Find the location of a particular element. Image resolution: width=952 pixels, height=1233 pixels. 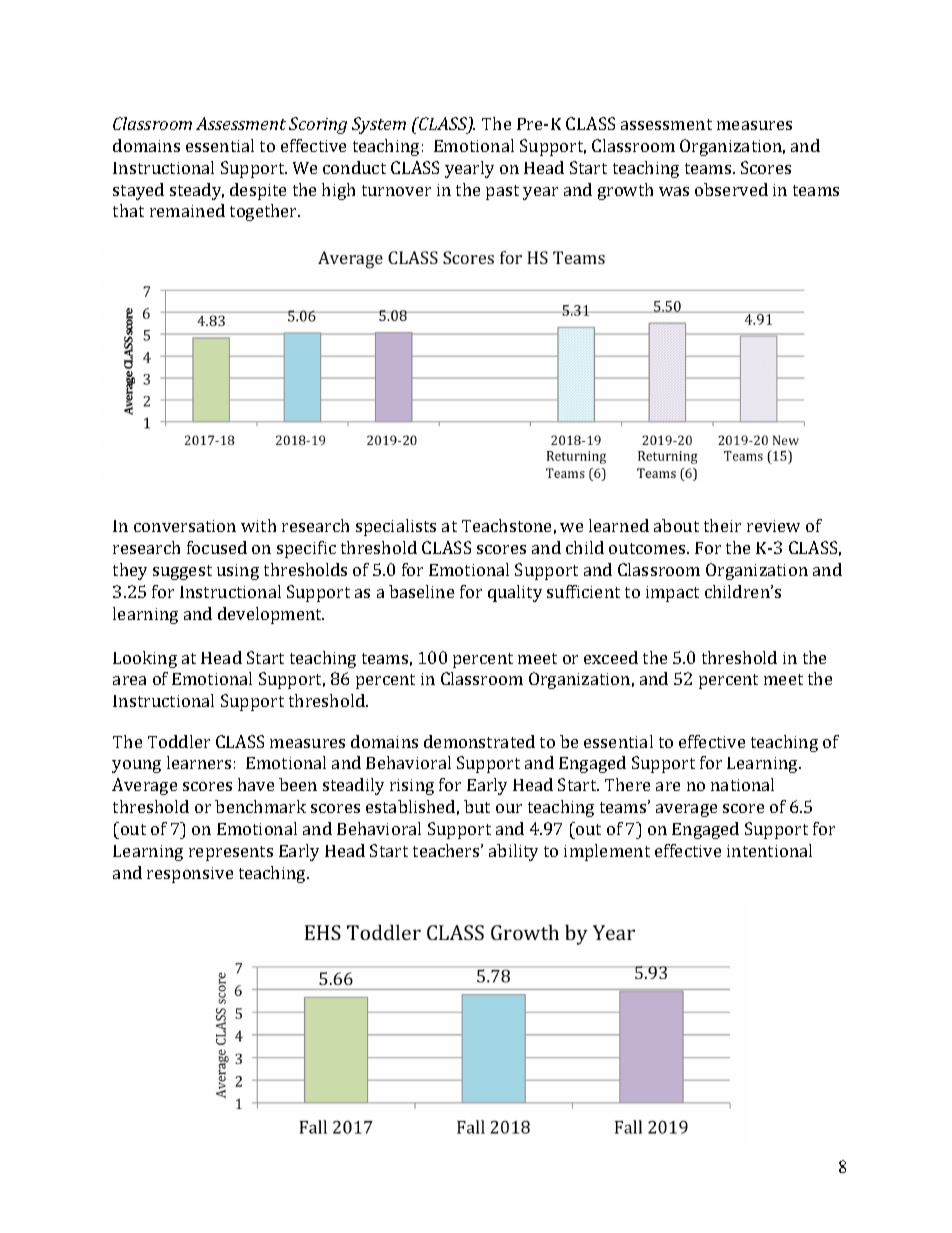

ability is located at coordinates (513, 852).
